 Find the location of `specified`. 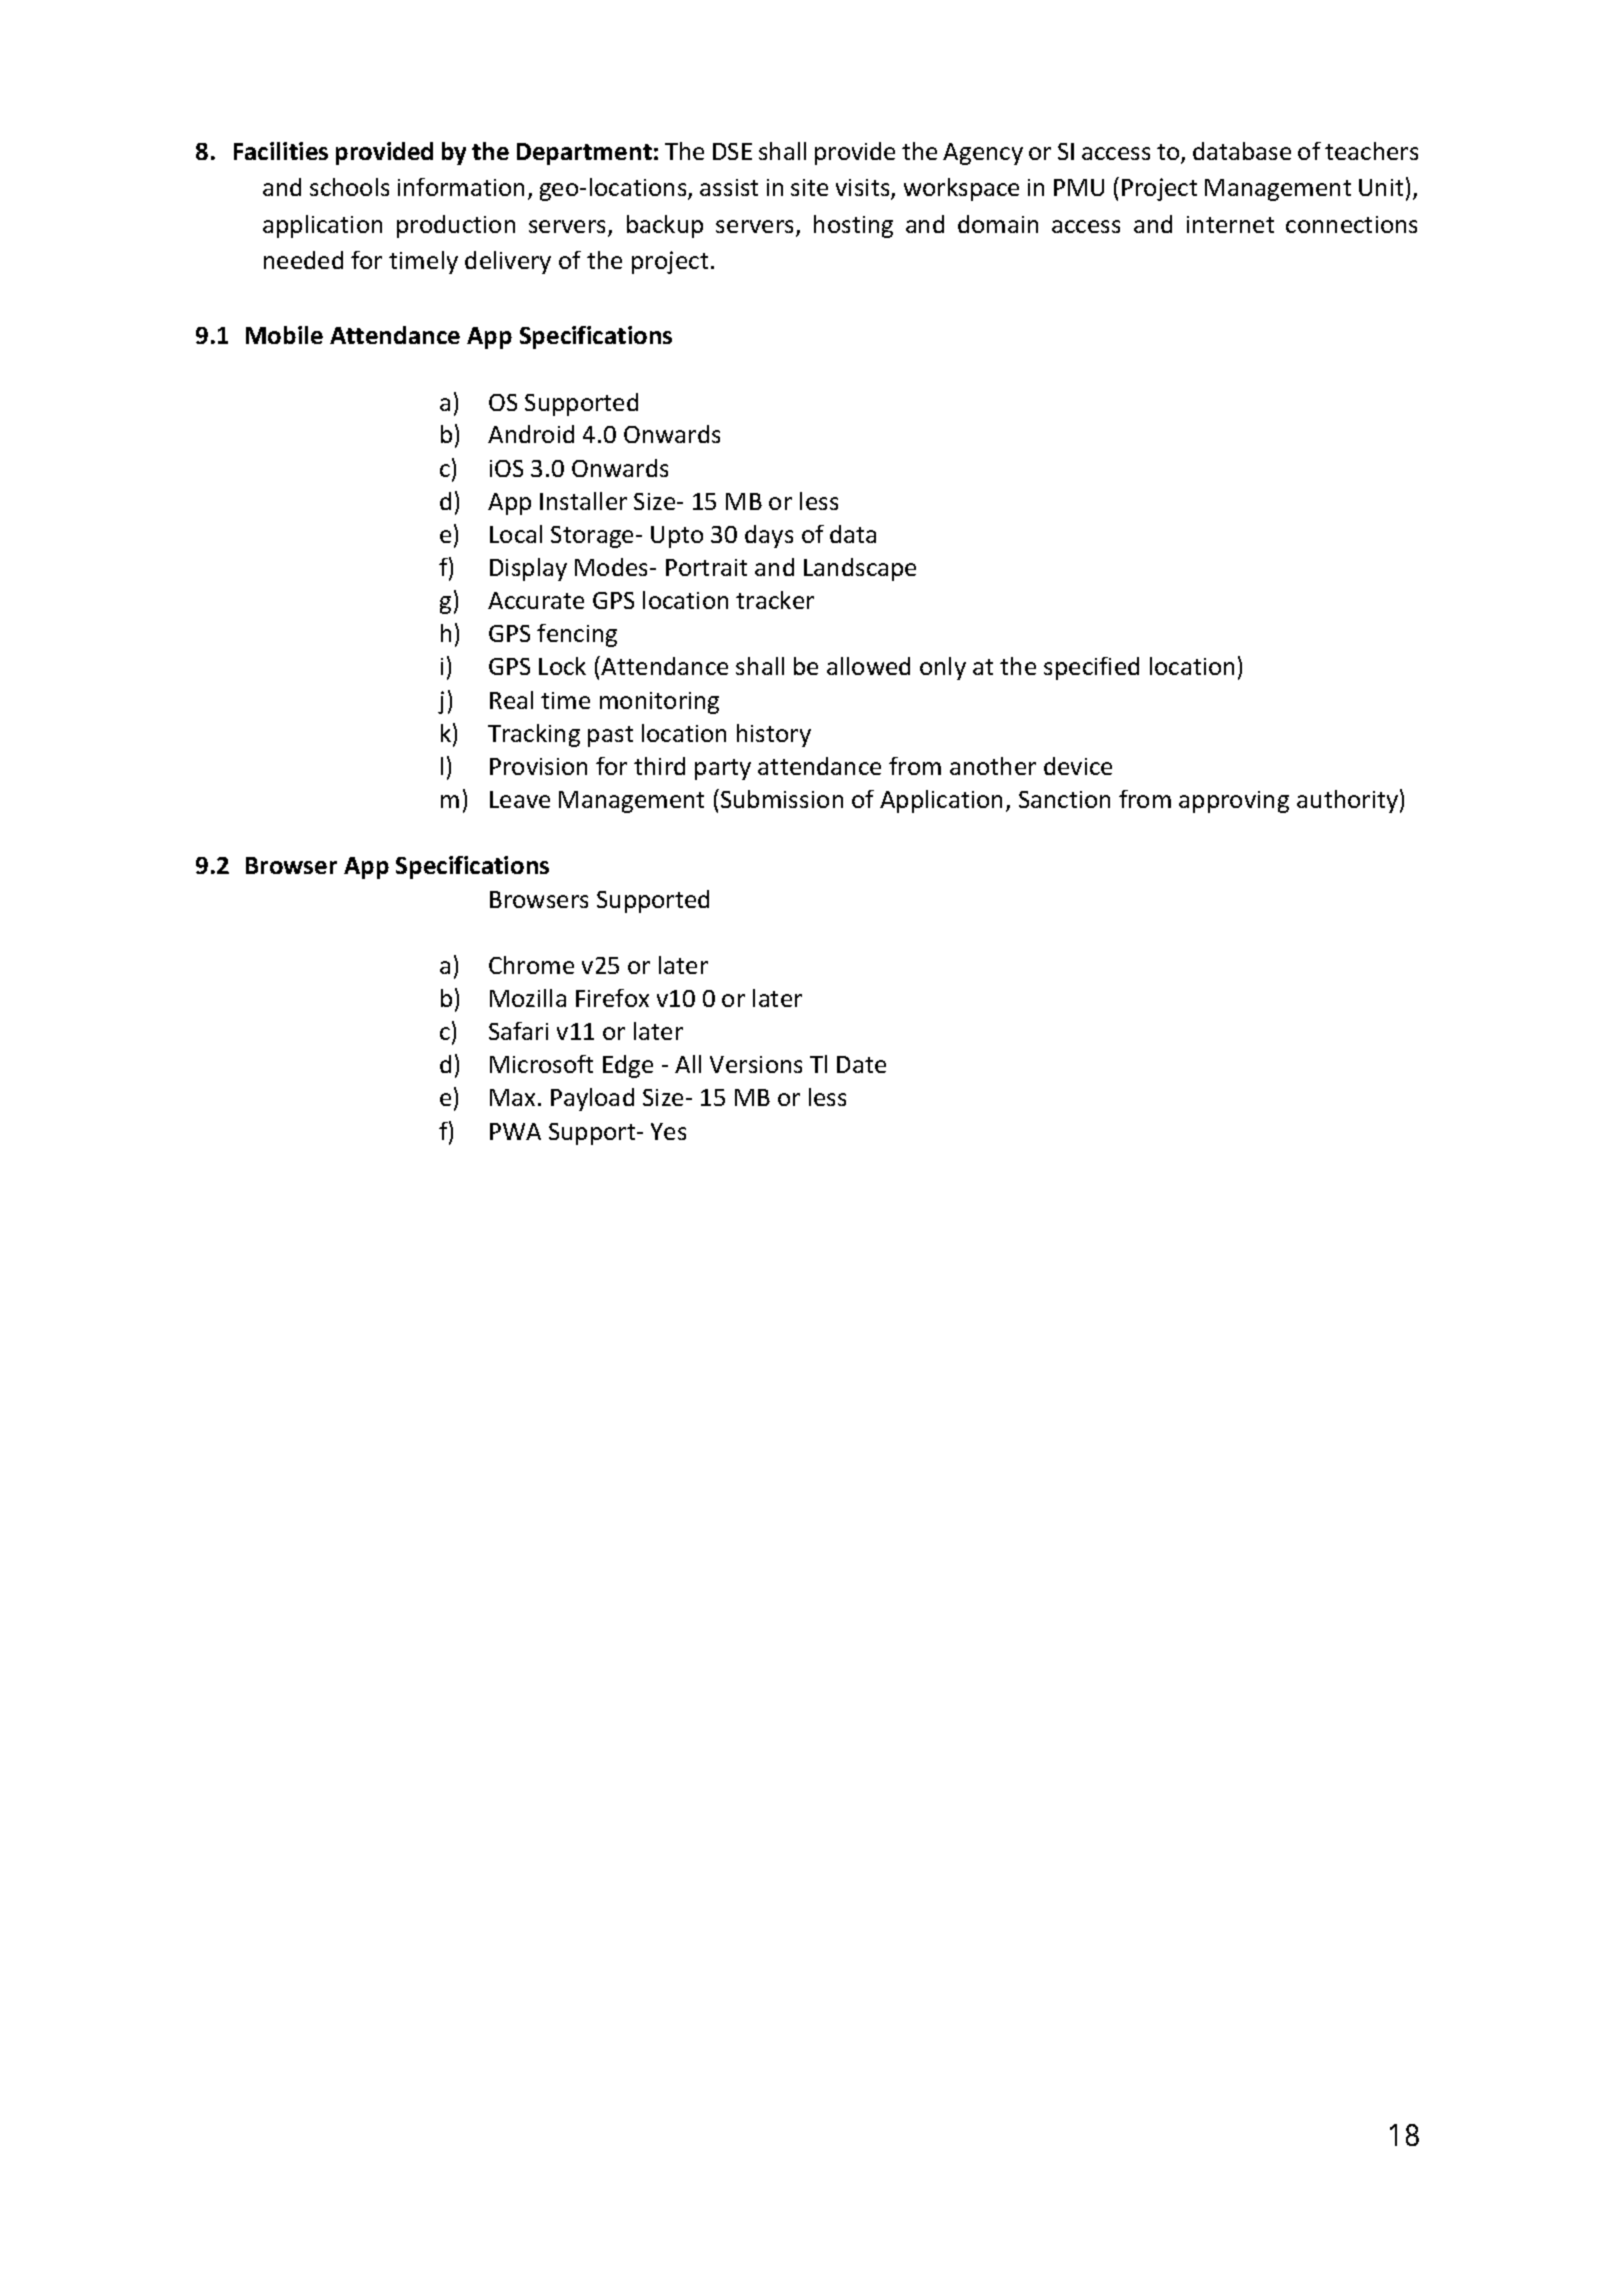

specified is located at coordinates (1091, 668).
